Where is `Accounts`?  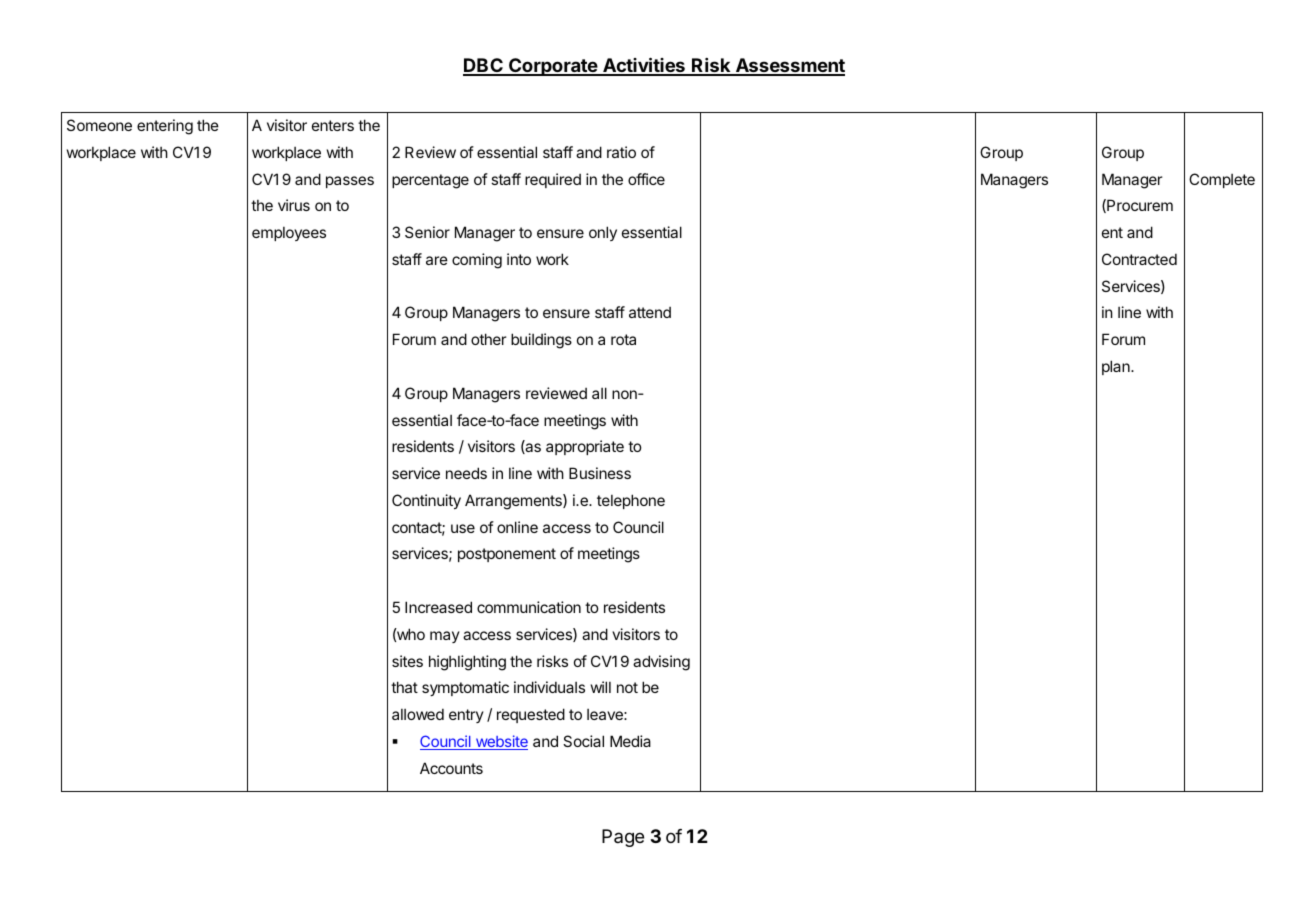 Accounts is located at coordinates (451, 768).
